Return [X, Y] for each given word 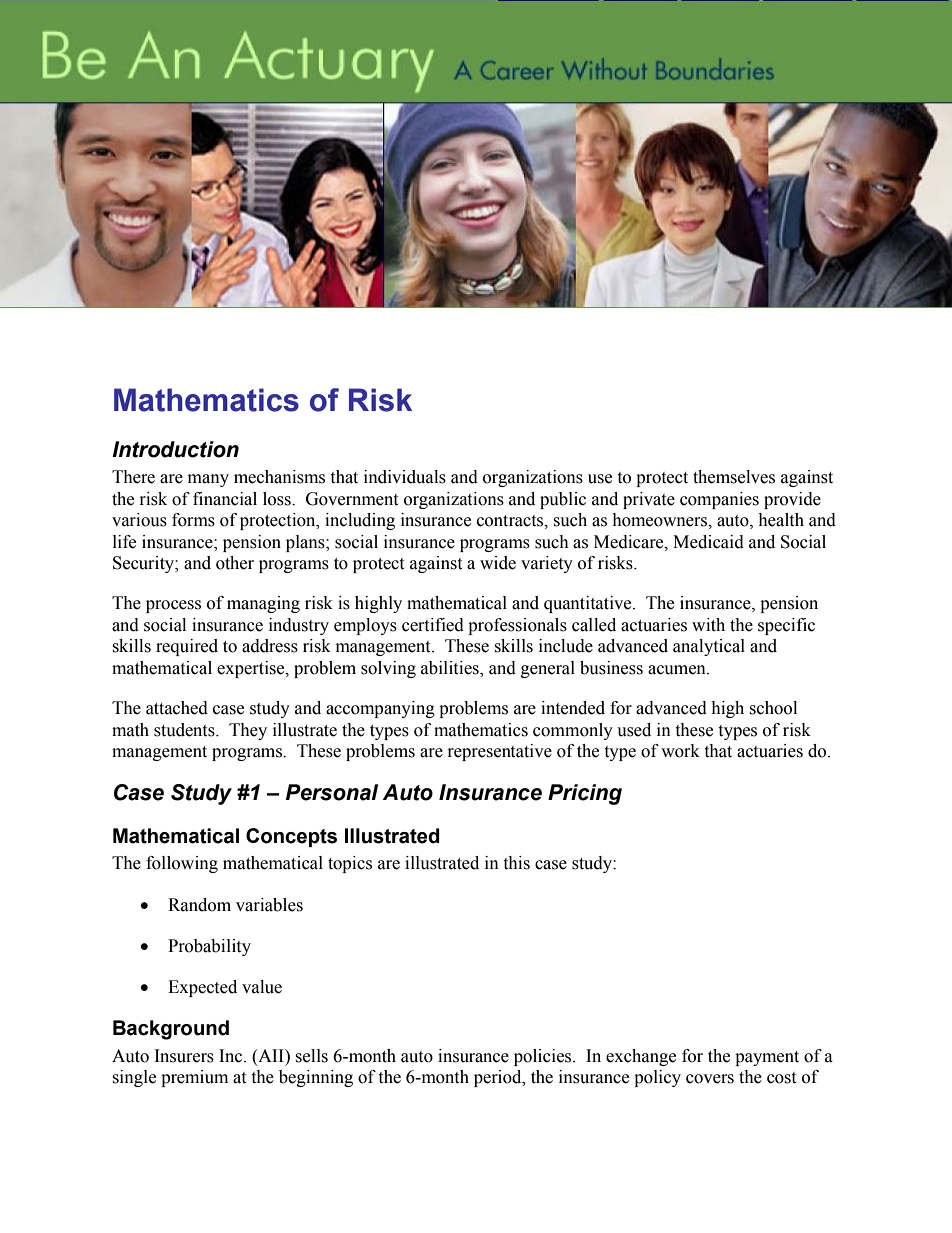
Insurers [184, 1056]
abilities [451, 669]
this [516, 863]
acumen [678, 670]
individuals [405, 477]
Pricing [585, 794]
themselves [734, 477]
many [208, 480]
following [182, 864]
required [187, 647]
